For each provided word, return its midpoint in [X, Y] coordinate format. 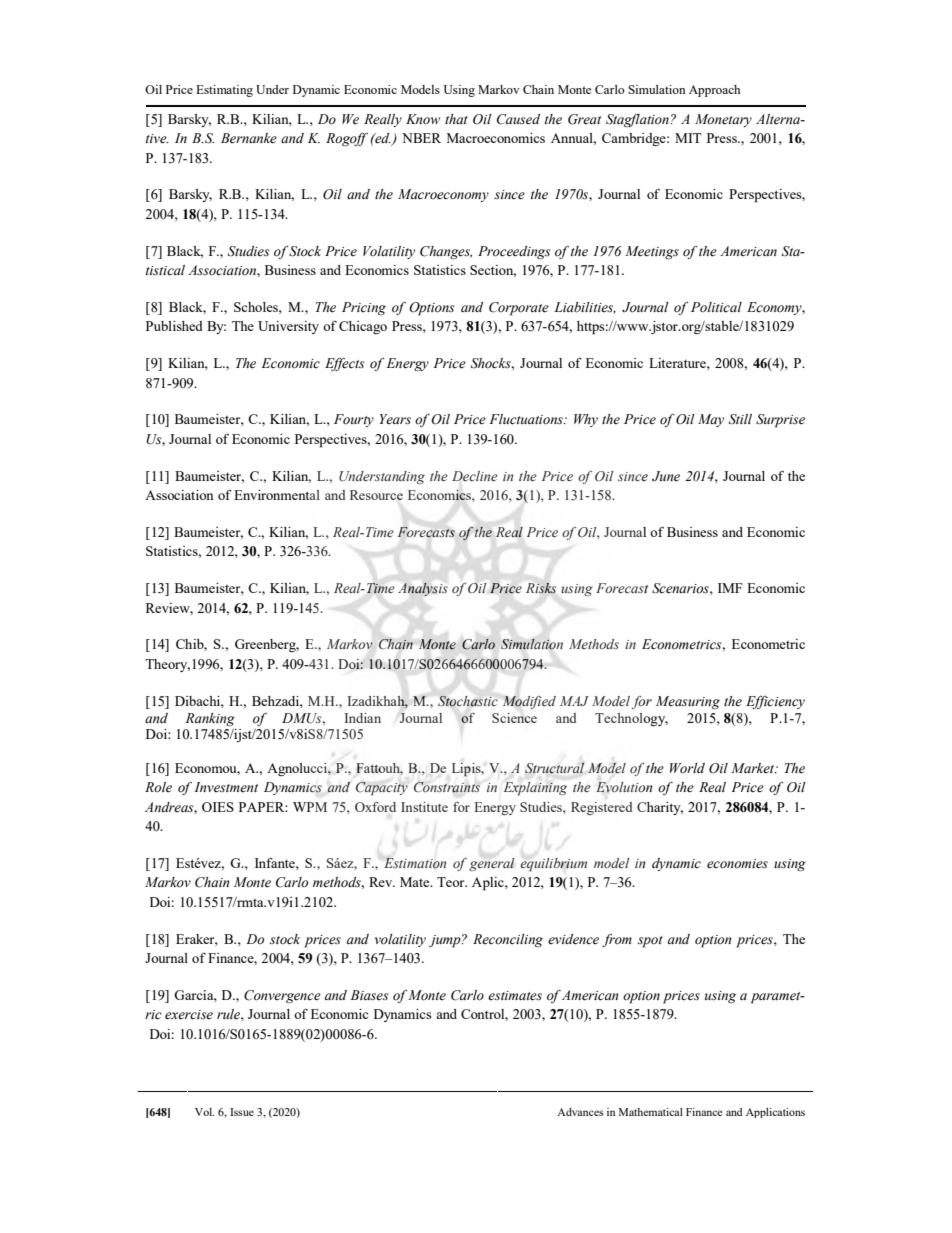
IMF [730, 588]
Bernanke [249, 138]
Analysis [423, 589]
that [456, 119]
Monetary [723, 120]
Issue [242, 1112]
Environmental [277, 495]
